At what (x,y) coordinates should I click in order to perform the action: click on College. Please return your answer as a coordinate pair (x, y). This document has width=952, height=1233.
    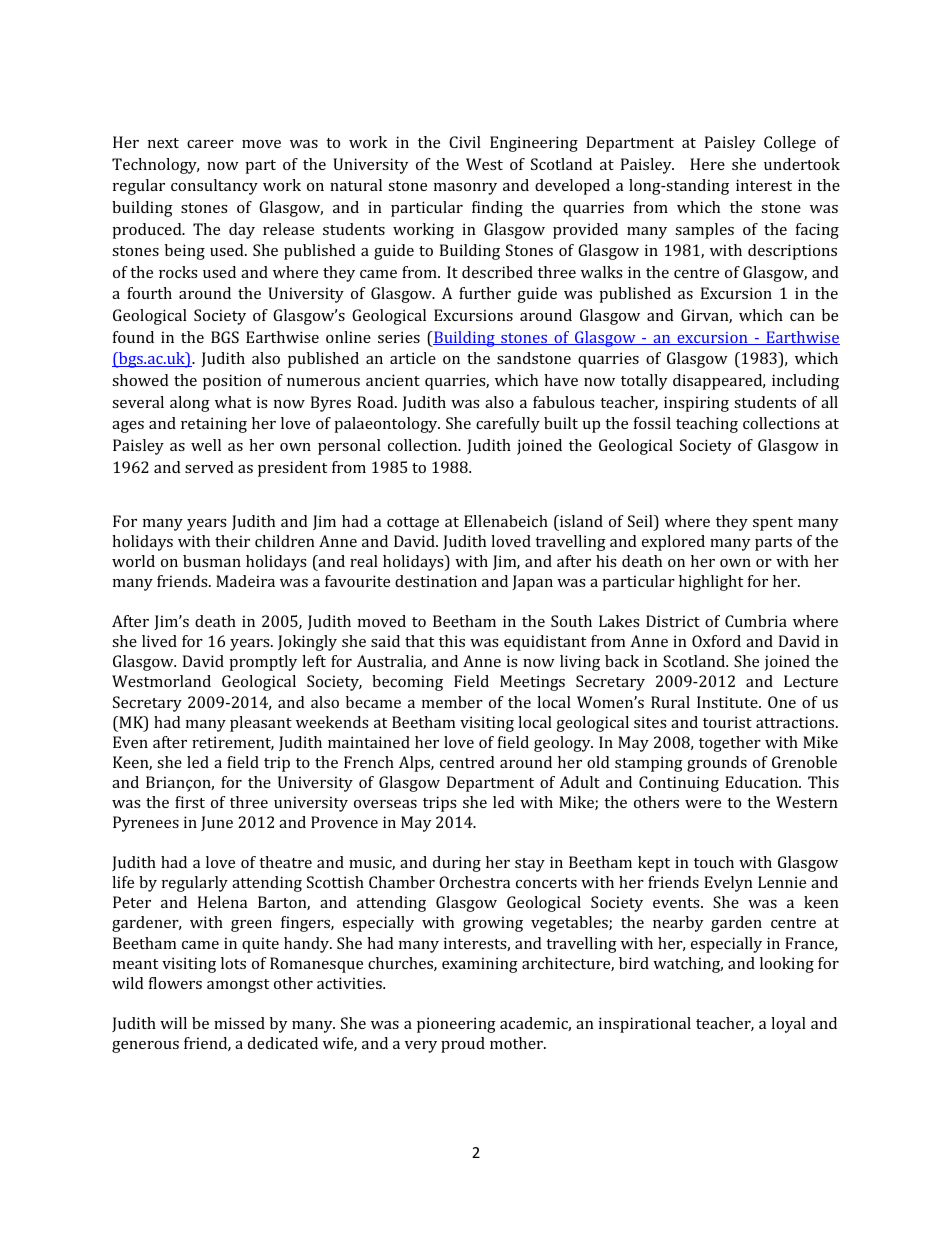
    Looking at the image, I should click on (790, 144).
